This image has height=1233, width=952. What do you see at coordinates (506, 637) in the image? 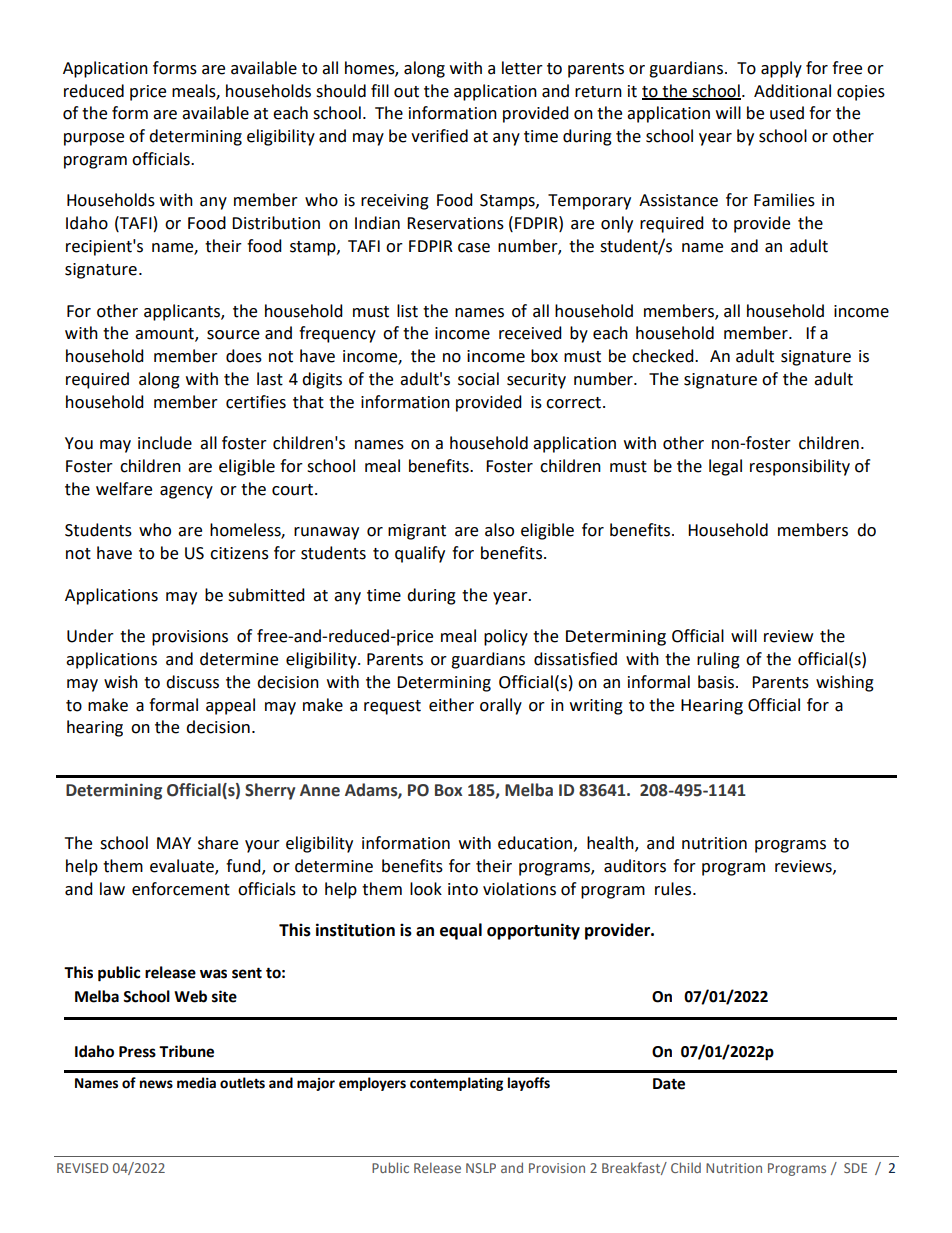
I see `policy` at bounding box center [506, 637].
